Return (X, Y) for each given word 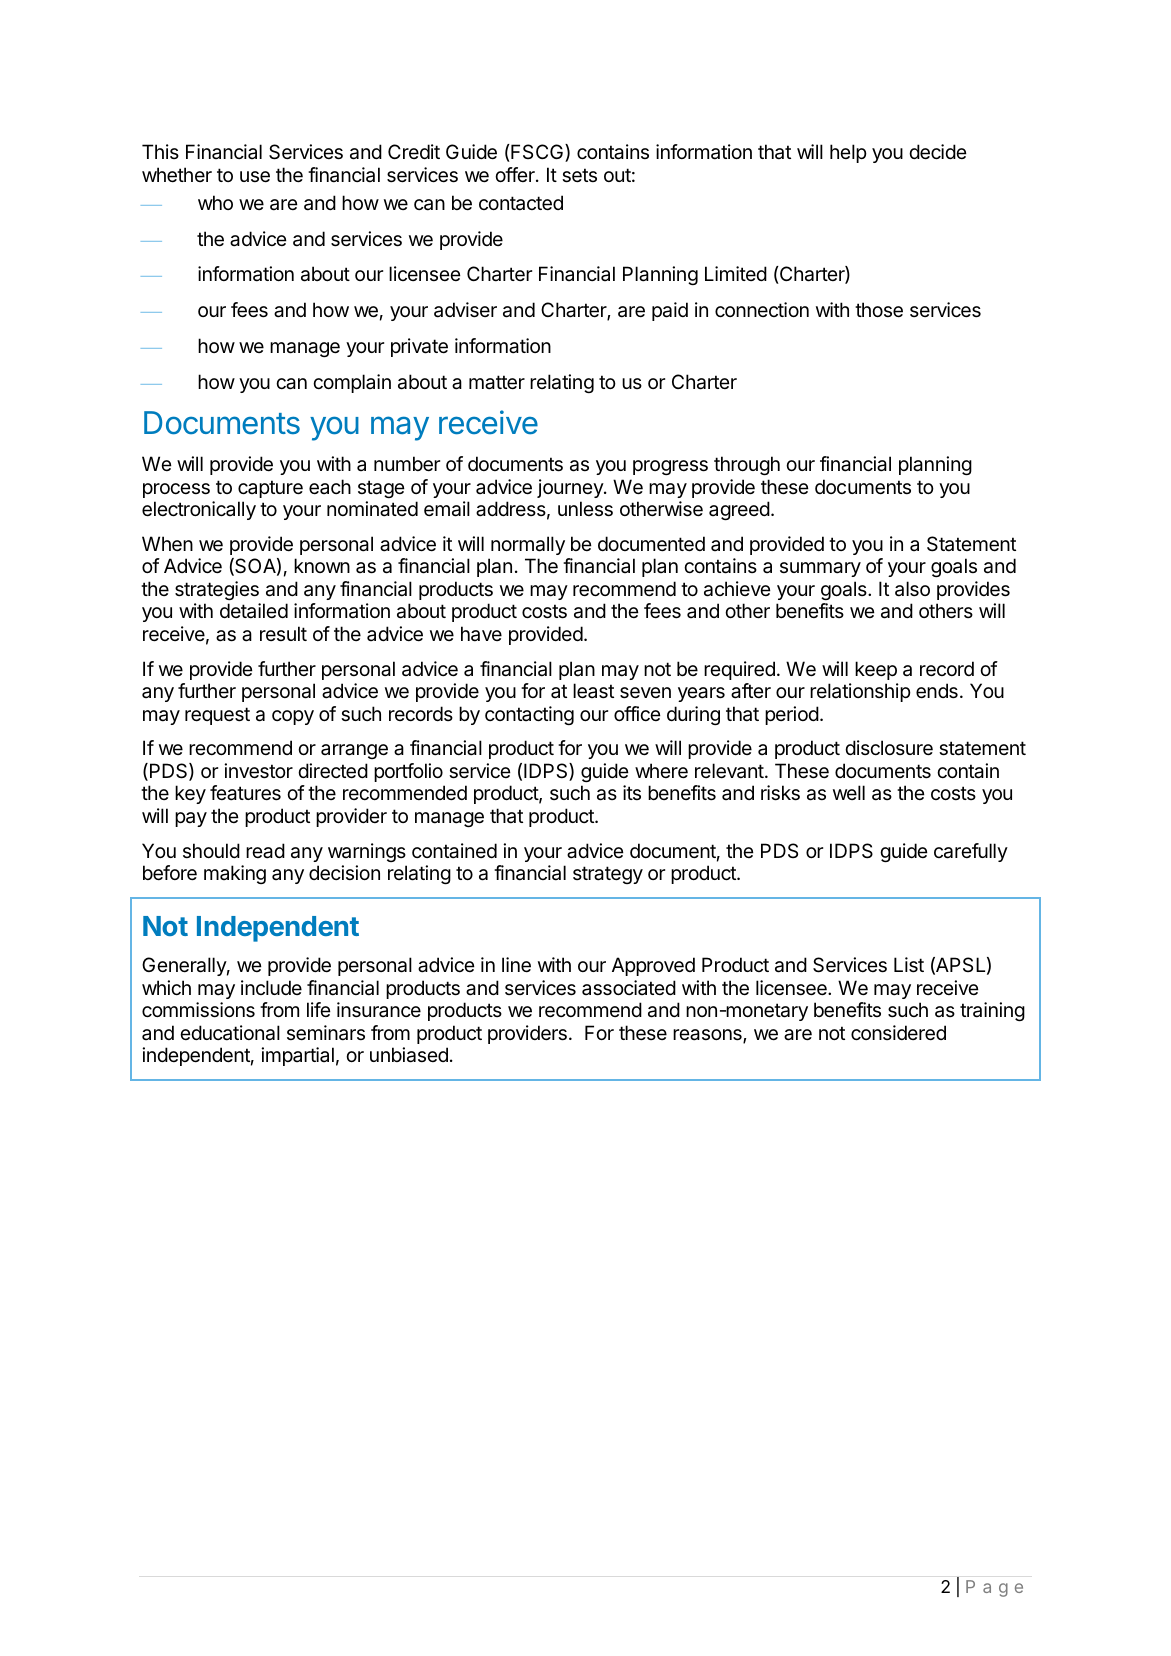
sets (579, 175)
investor (258, 771)
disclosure (889, 748)
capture (270, 489)
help (848, 153)
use (255, 177)
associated (629, 988)
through (747, 465)
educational (230, 1033)
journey (571, 488)
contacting (529, 715)
